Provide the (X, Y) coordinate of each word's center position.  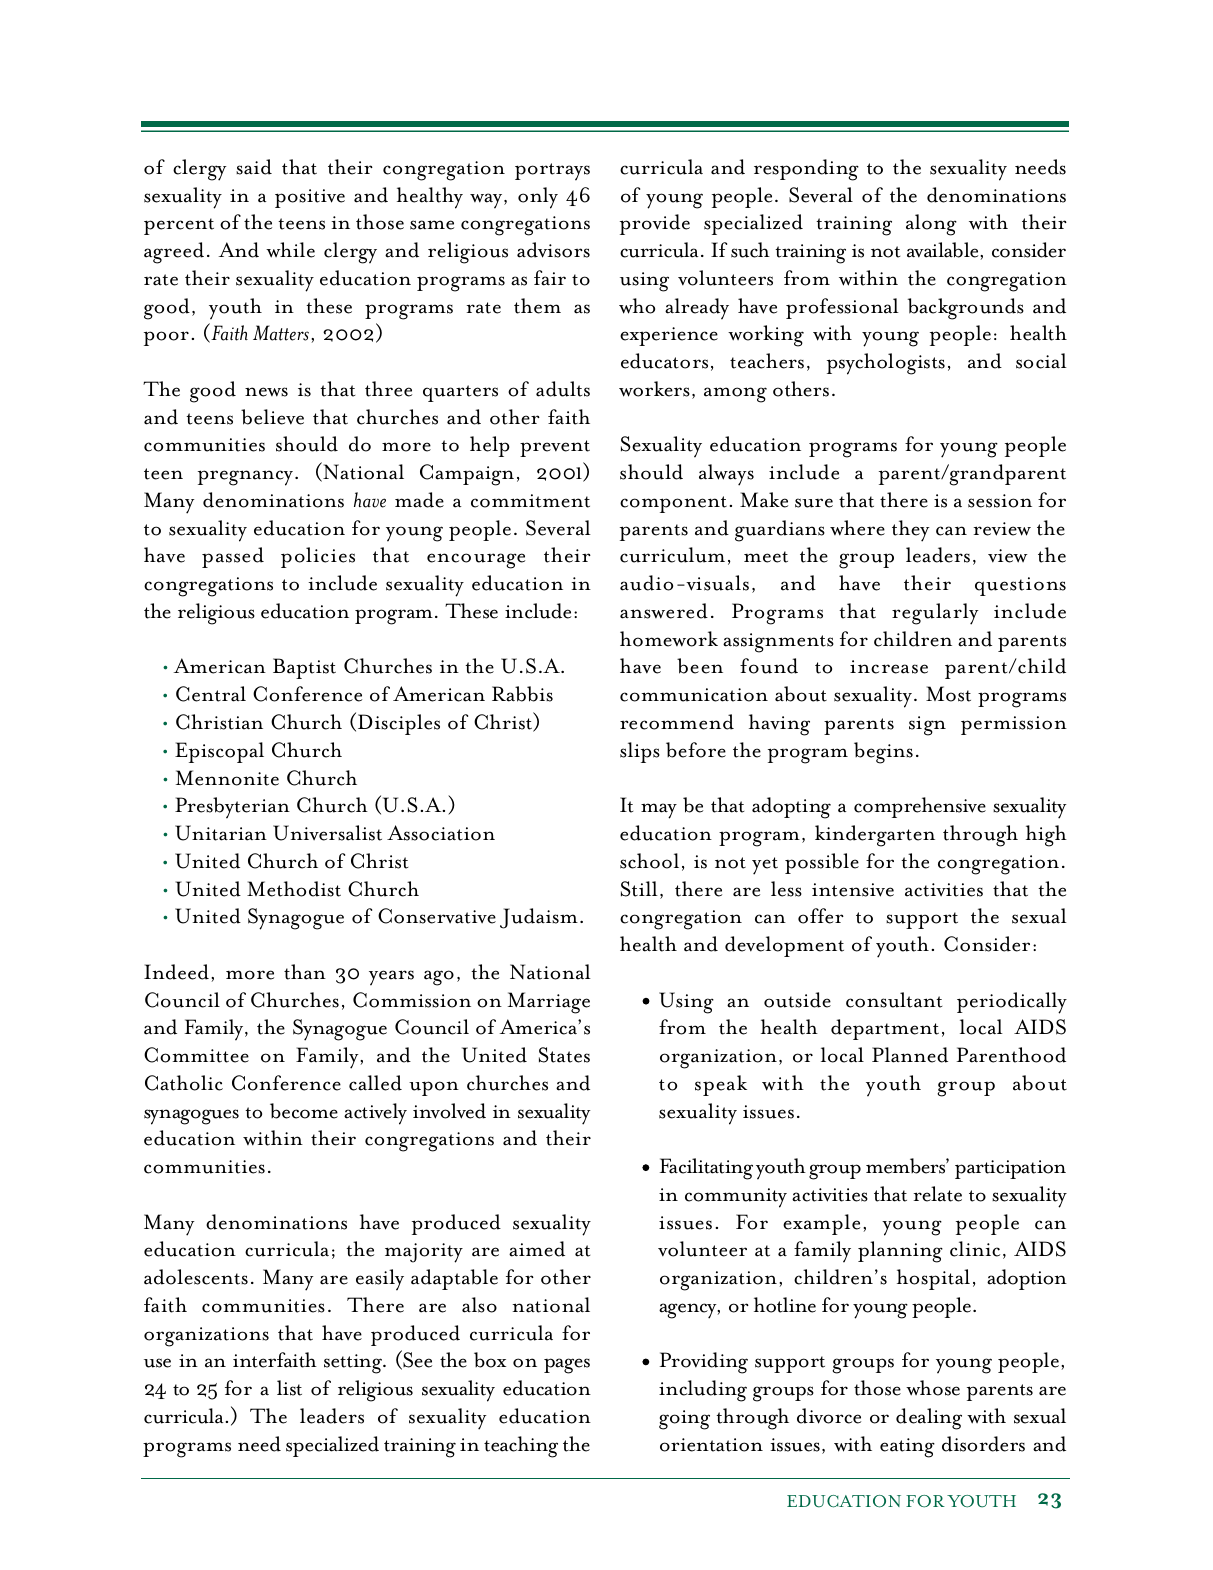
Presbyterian (232, 808)
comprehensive (920, 807)
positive (310, 198)
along (931, 225)
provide (655, 224)
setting (354, 1364)
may (659, 811)
